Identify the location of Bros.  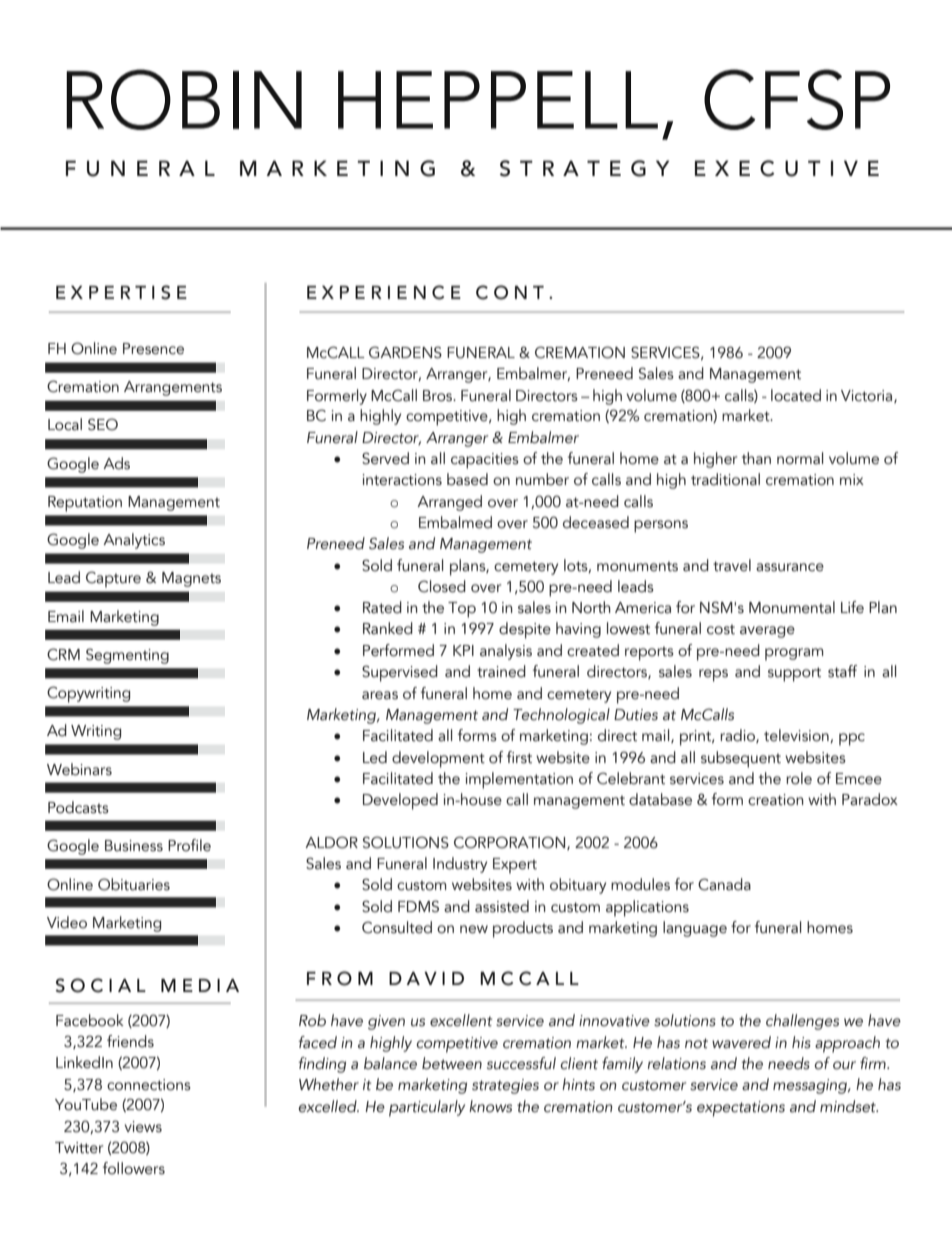
(439, 396).
